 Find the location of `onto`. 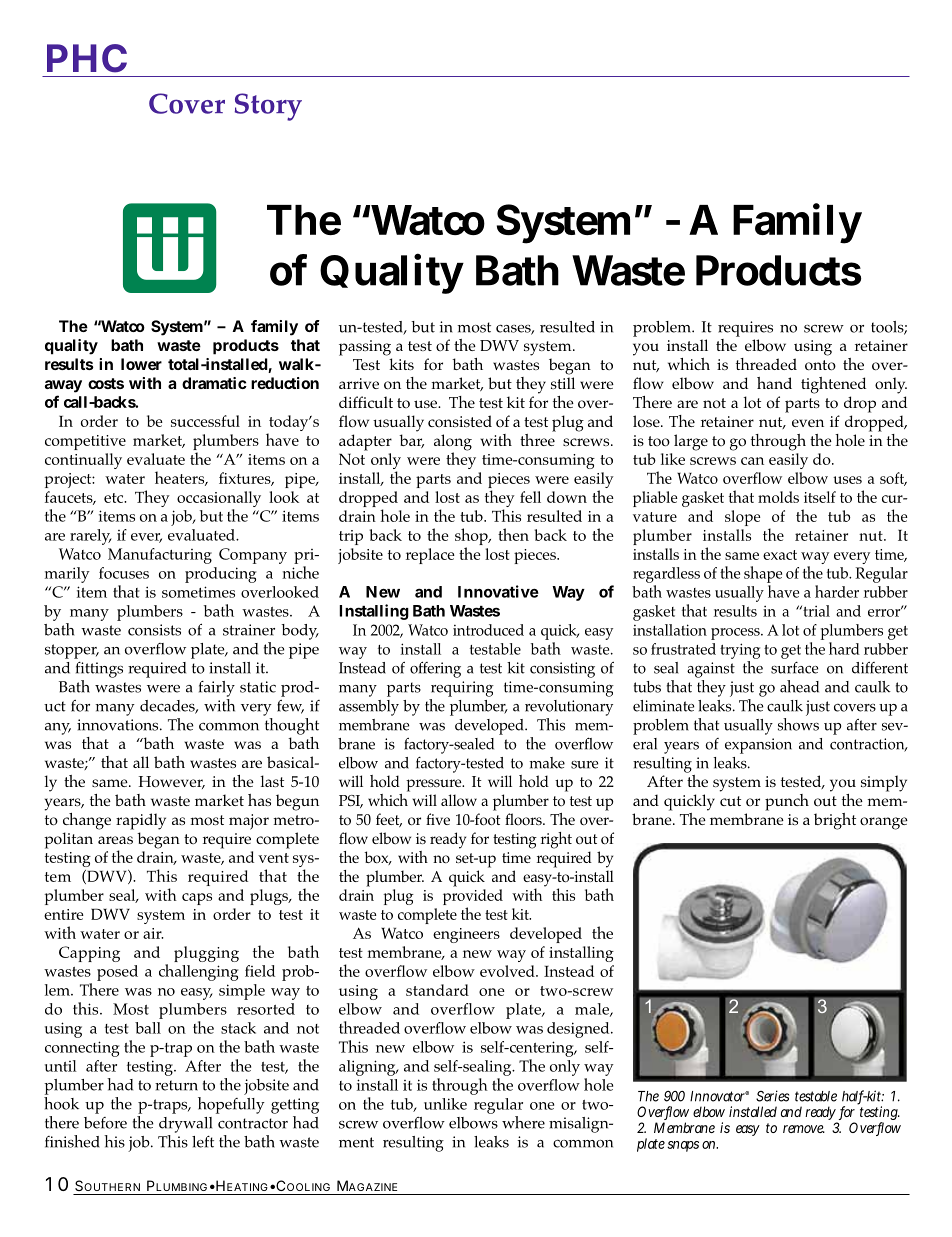

onto is located at coordinates (820, 365).
